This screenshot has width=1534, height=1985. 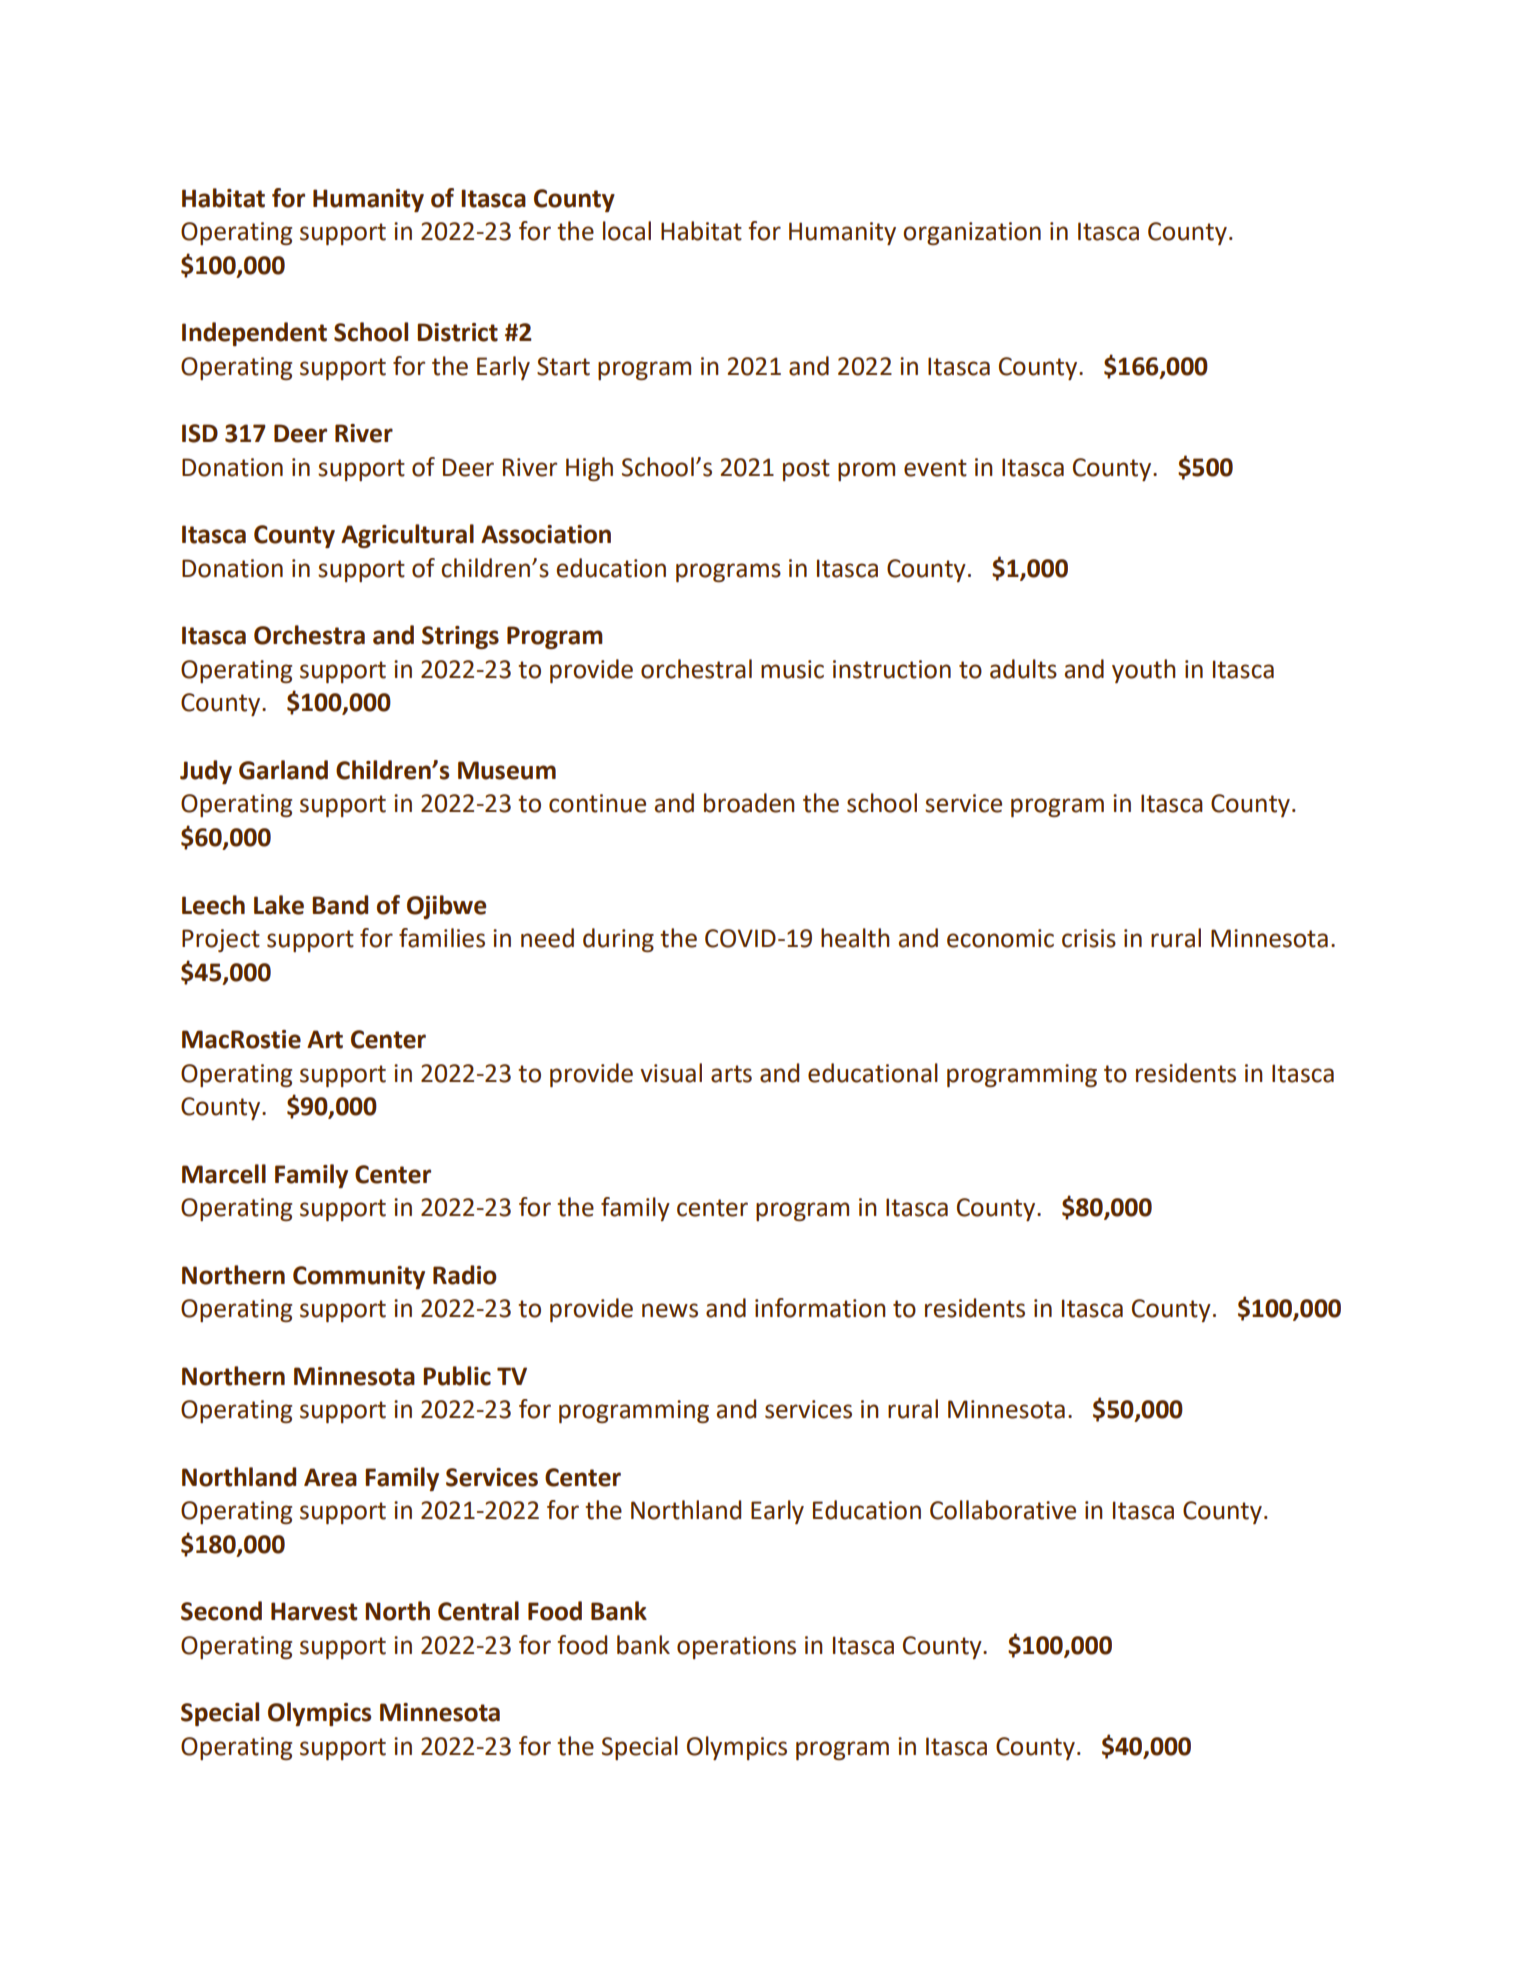 I want to click on organization, so click(x=972, y=233).
